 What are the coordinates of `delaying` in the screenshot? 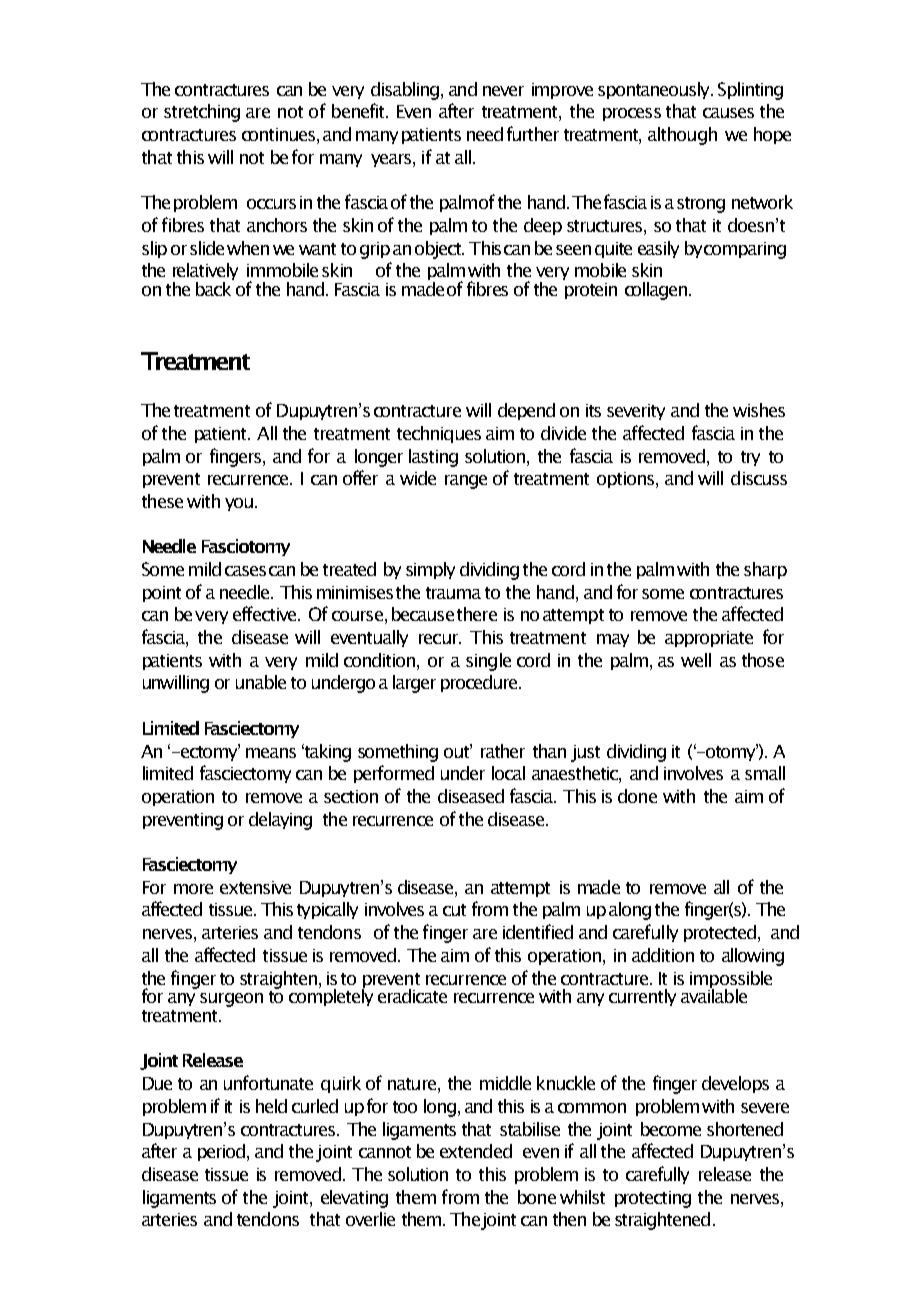 It's located at (280, 821).
